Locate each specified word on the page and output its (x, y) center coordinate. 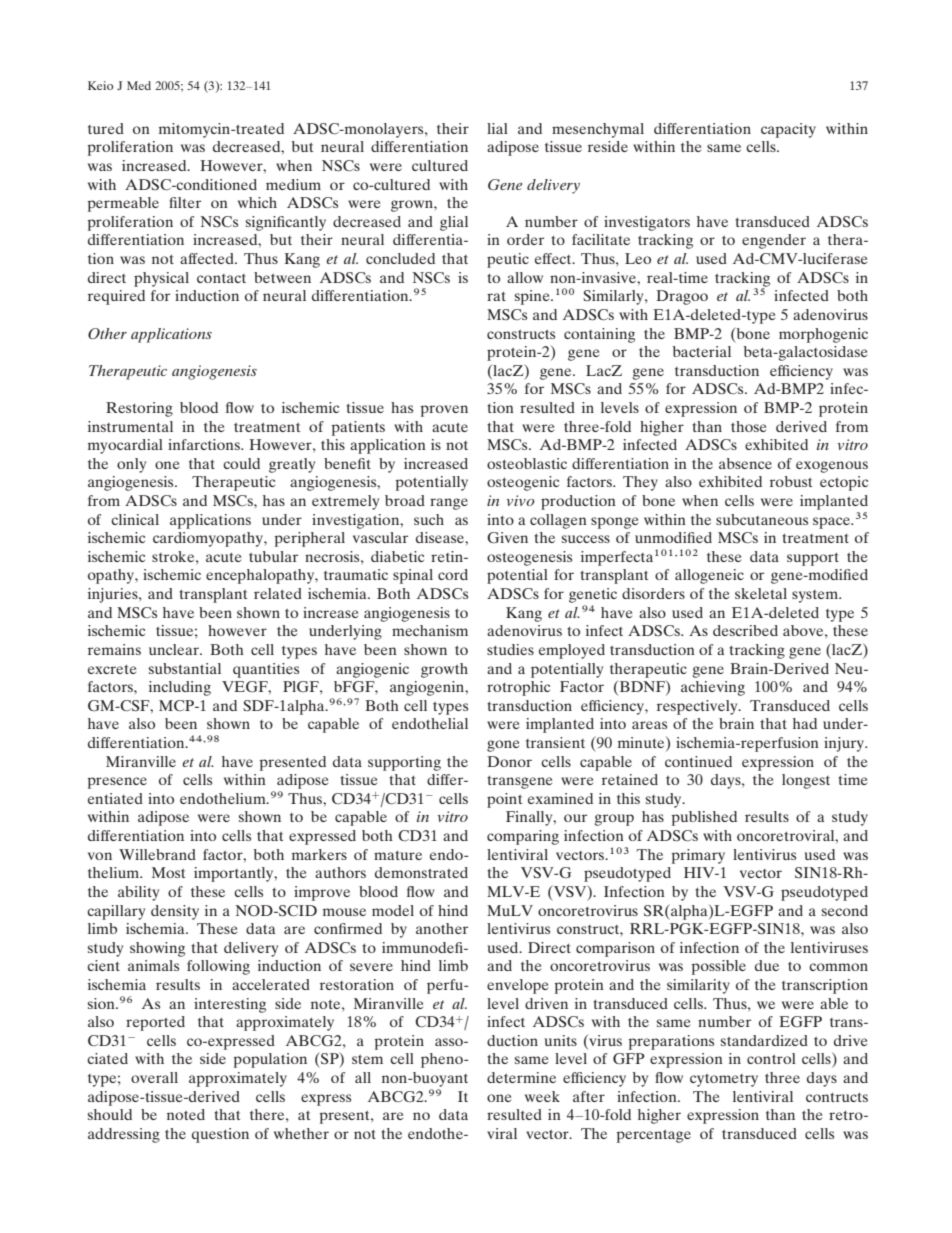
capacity (788, 130)
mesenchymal (598, 130)
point (504, 800)
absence (745, 463)
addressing (124, 1135)
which (257, 202)
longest (806, 781)
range (449, 504)
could (241, 463)
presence (117, 783)
